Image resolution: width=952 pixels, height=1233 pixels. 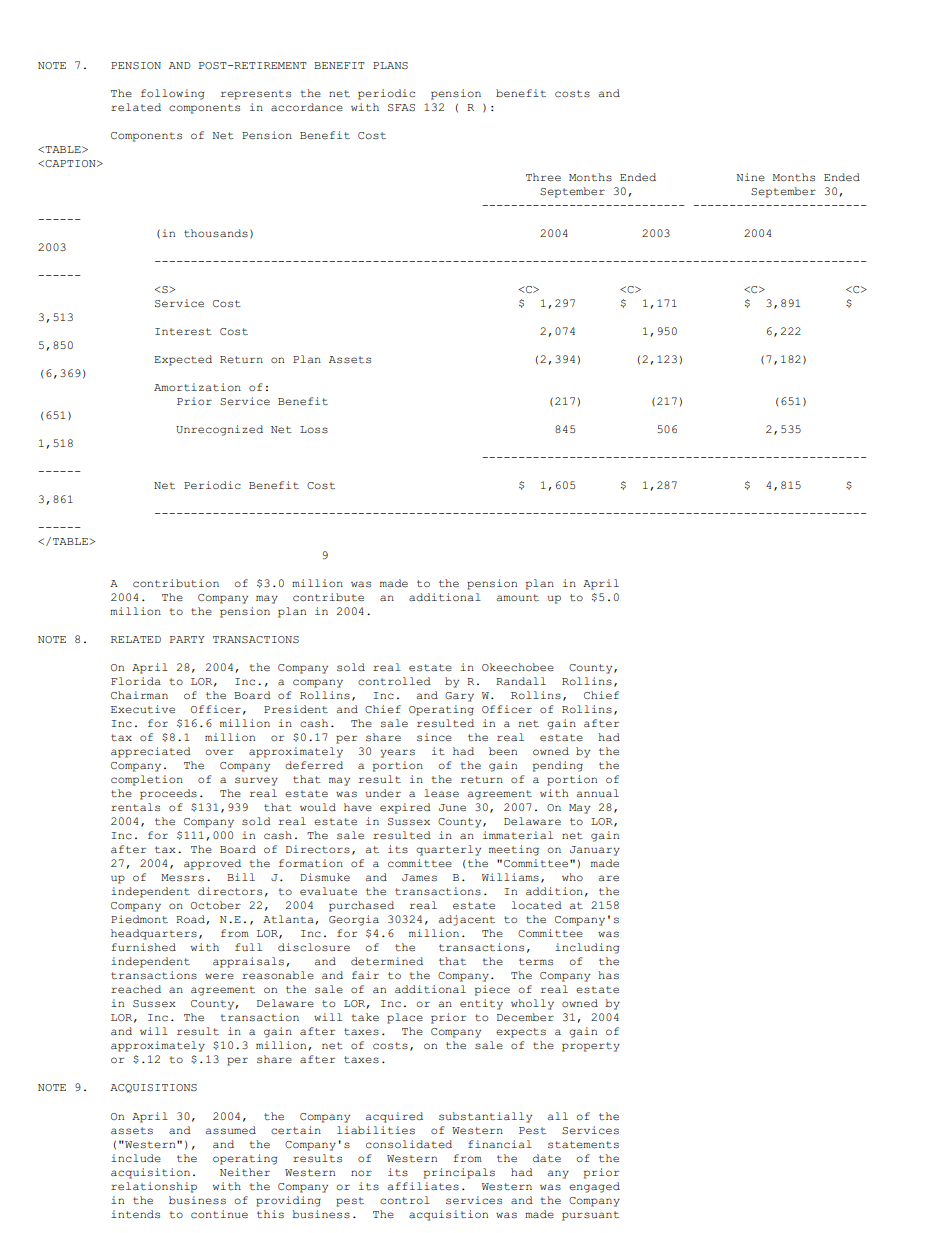 What do you see at coordinates (459, 697) in the screenshot?
I see `Gary` at bounding box center [459, 697].
